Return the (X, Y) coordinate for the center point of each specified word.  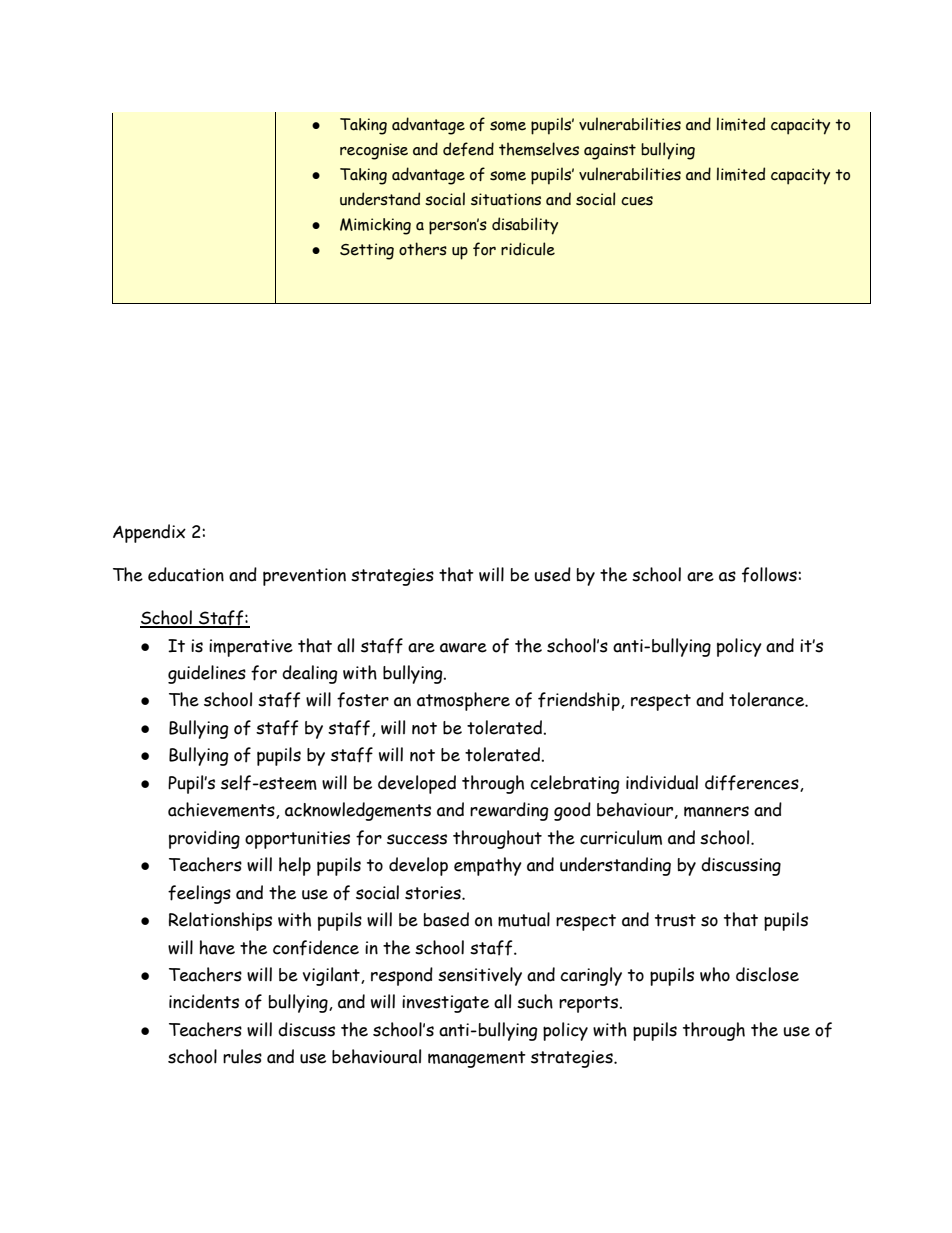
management (477, 1059)
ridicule (528, 249)
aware (463, 648)
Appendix (149, 533)
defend (468, 149)
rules (242, 1056)
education (186, 574)
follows (770, 575)
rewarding (509, 811)
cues (637, 201)
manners (716, 811)
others (423, 249)
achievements (222, 810)
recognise (374, 151)
